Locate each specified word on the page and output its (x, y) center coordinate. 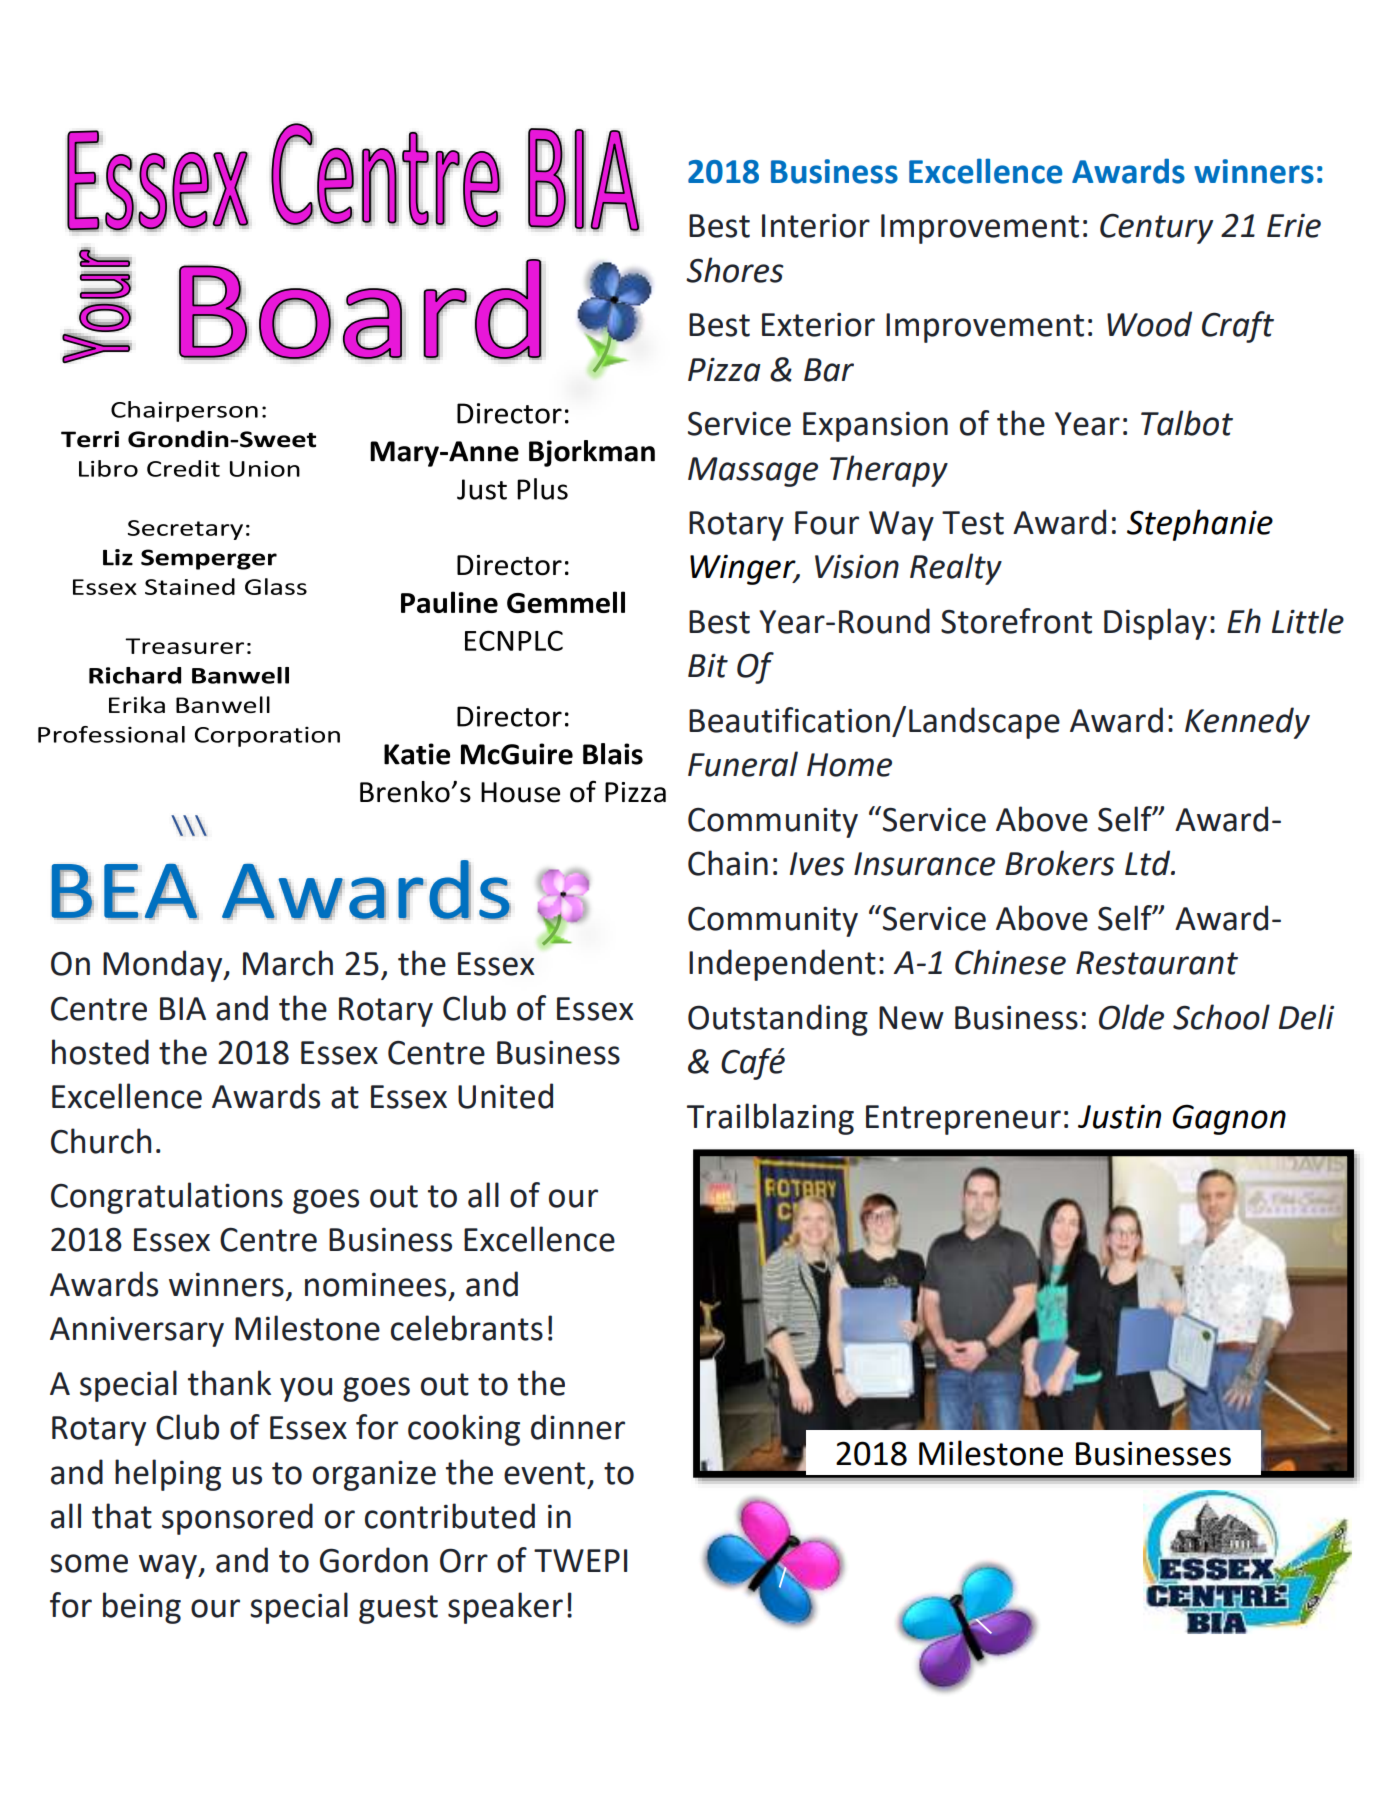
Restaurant (1157, 963)
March (288, 963)
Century (1156, 228)
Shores (735, 270)
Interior (816, 226)
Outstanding (778, 1020)
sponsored (237, 1519)
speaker (505, 1608)
